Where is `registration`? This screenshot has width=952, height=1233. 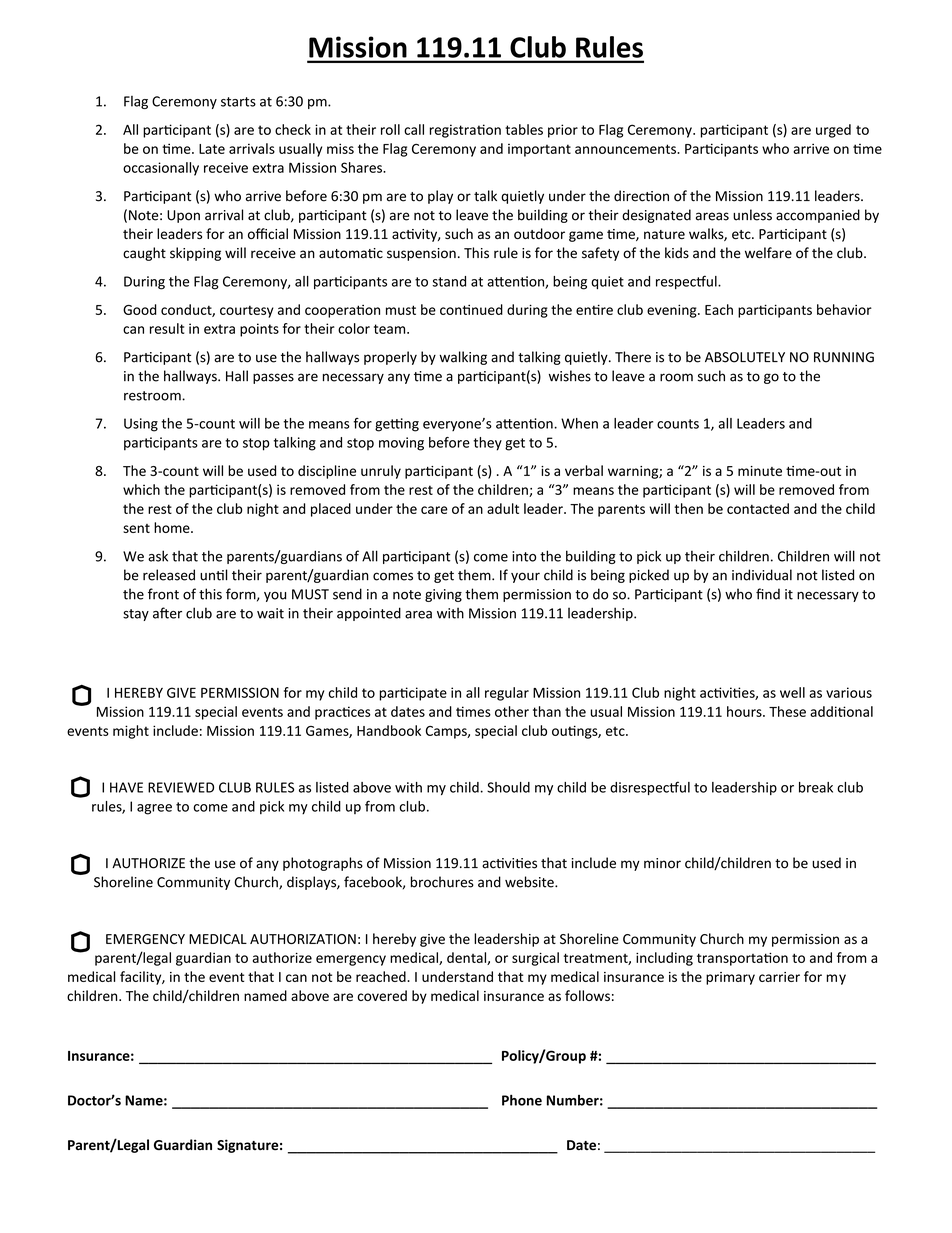 registration is located at coordinates (465, 131).
